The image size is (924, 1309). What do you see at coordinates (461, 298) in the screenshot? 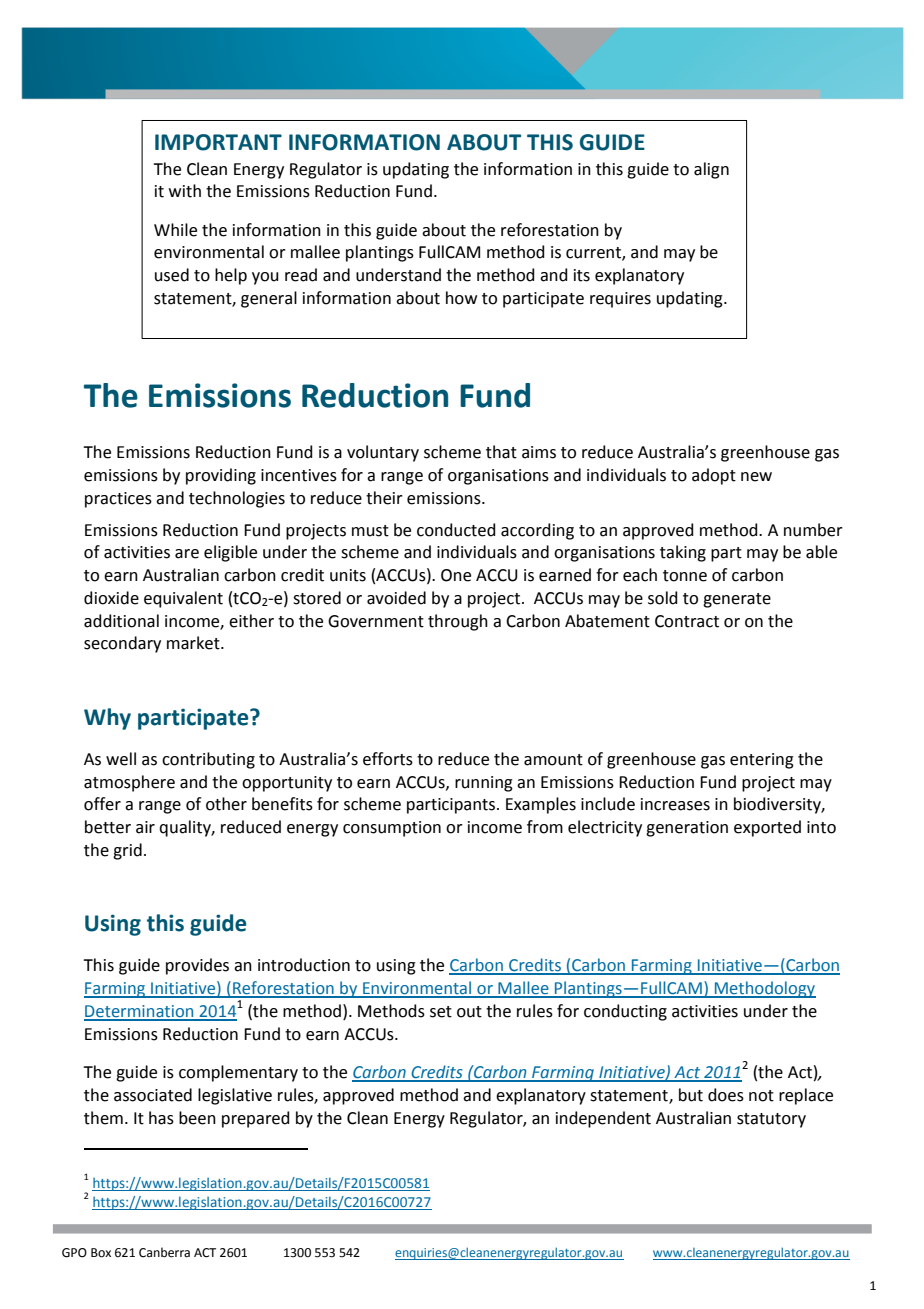
I see `how` at bounding box center [461, 298].
